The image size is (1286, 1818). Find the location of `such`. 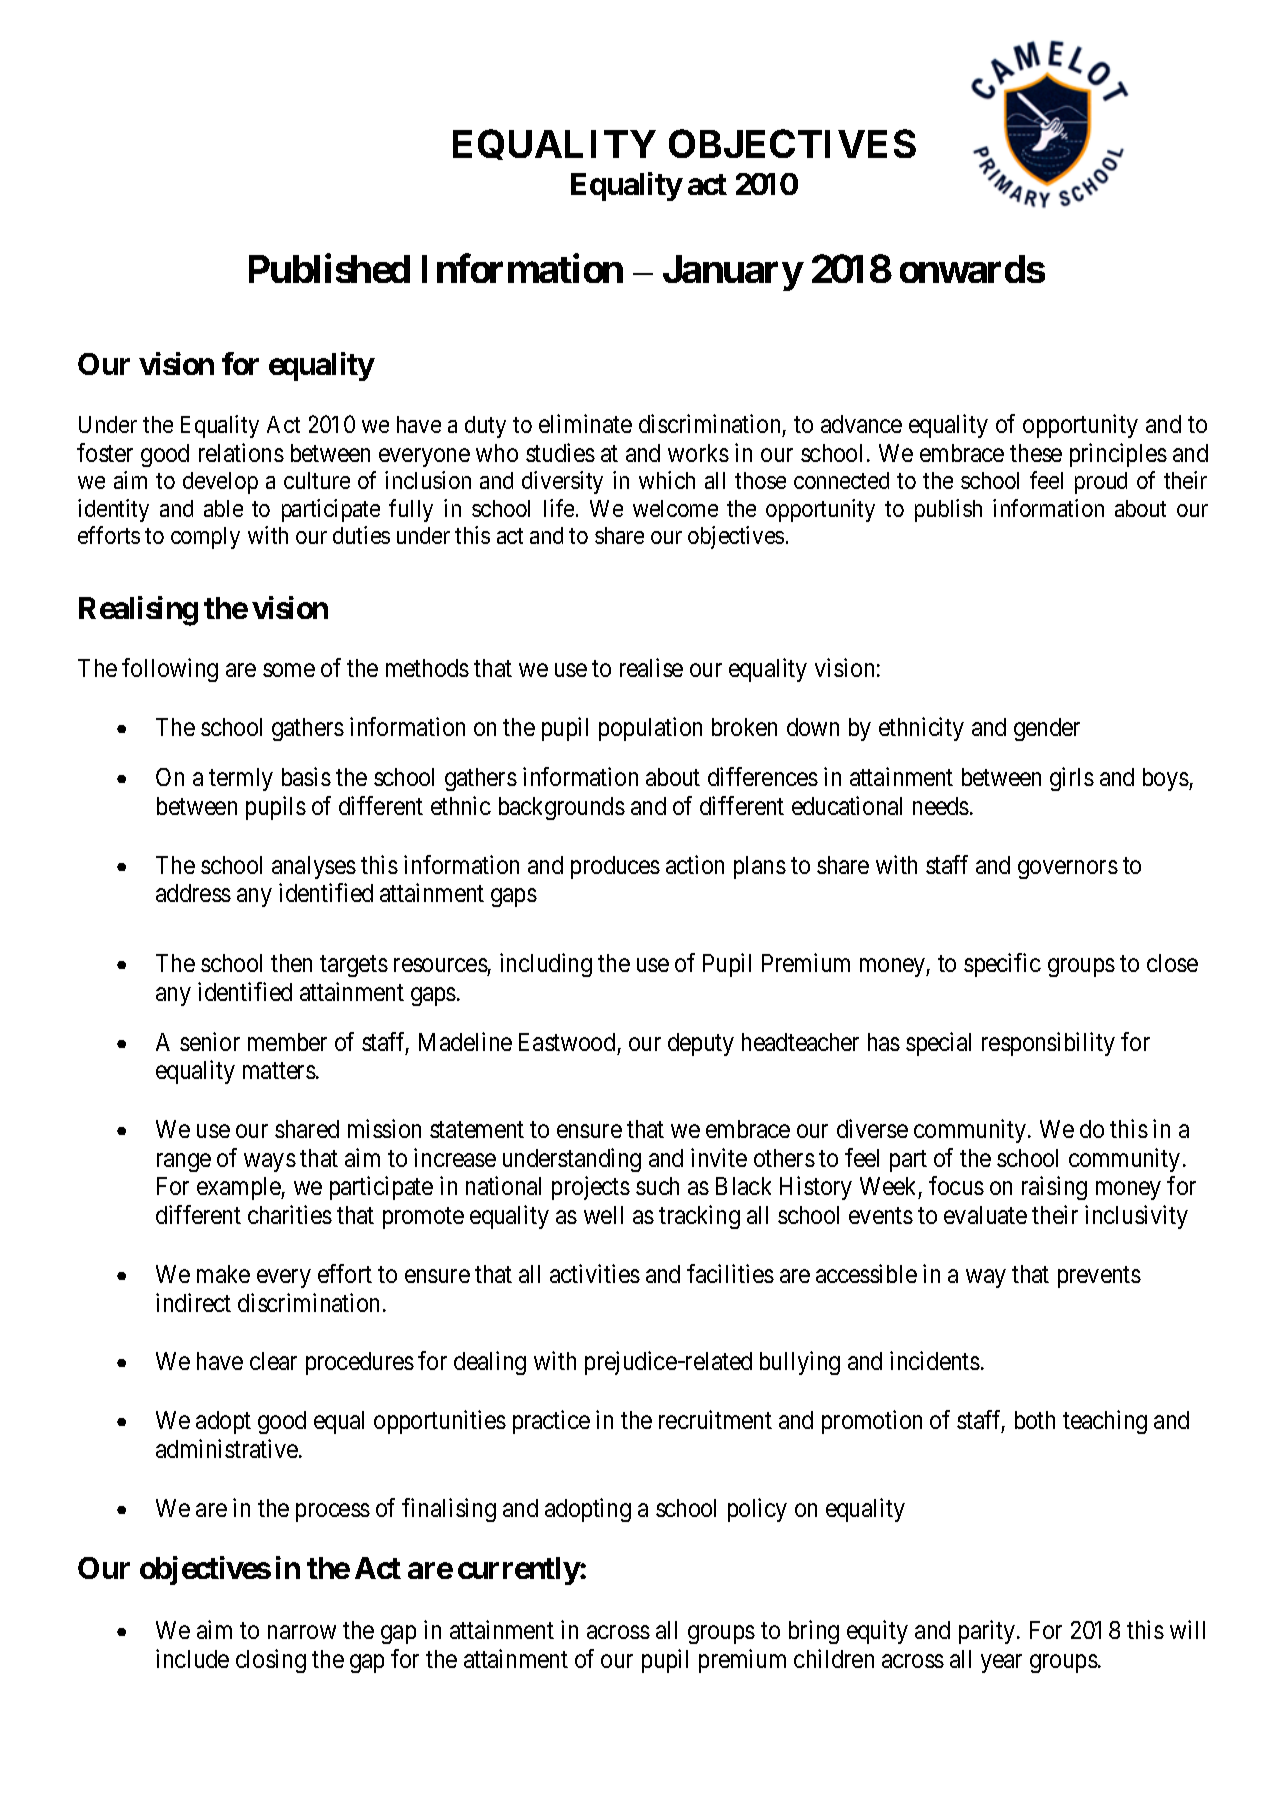

such is located at coordinates (657, 1186).
